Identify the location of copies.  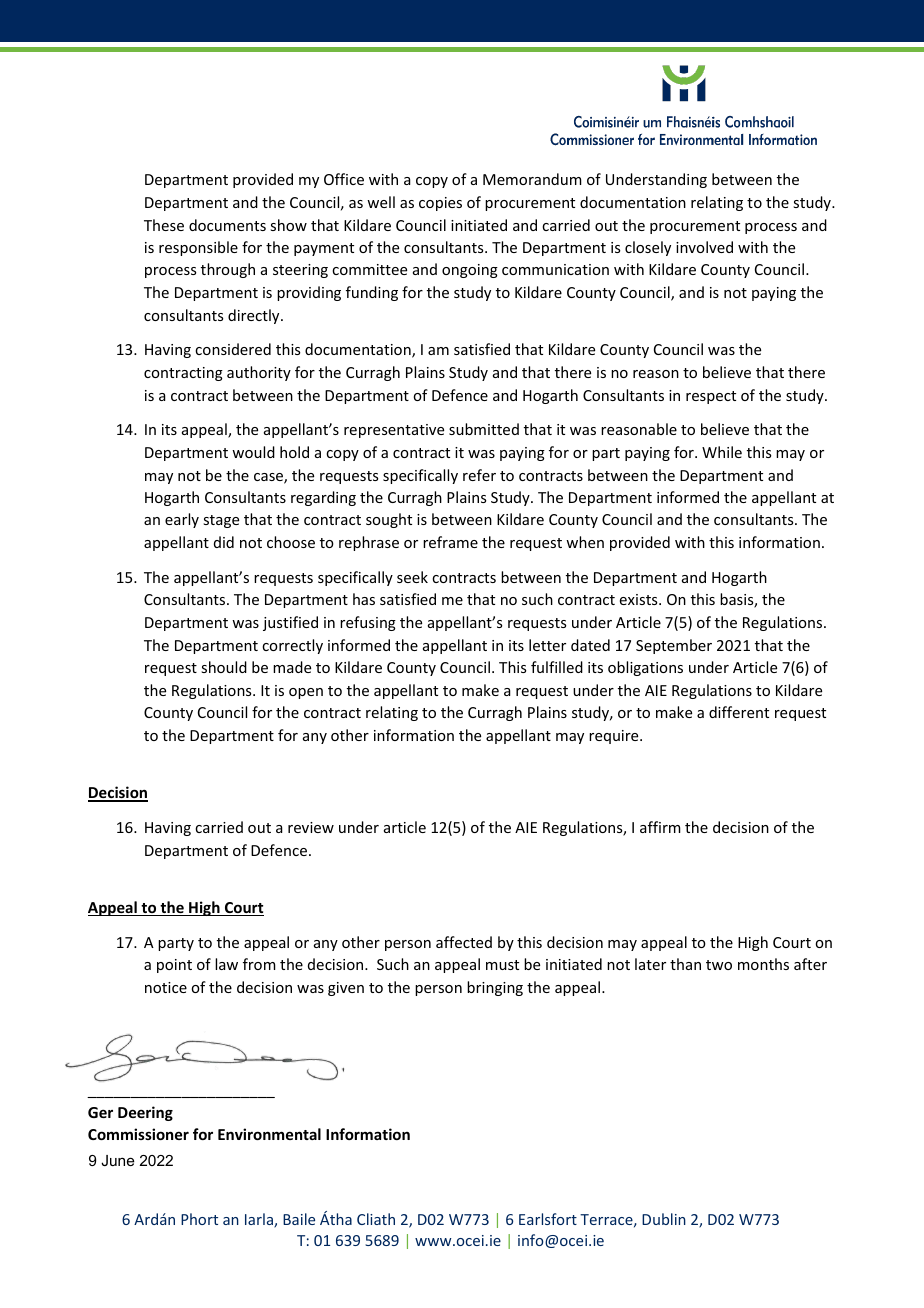
(440, 204).
